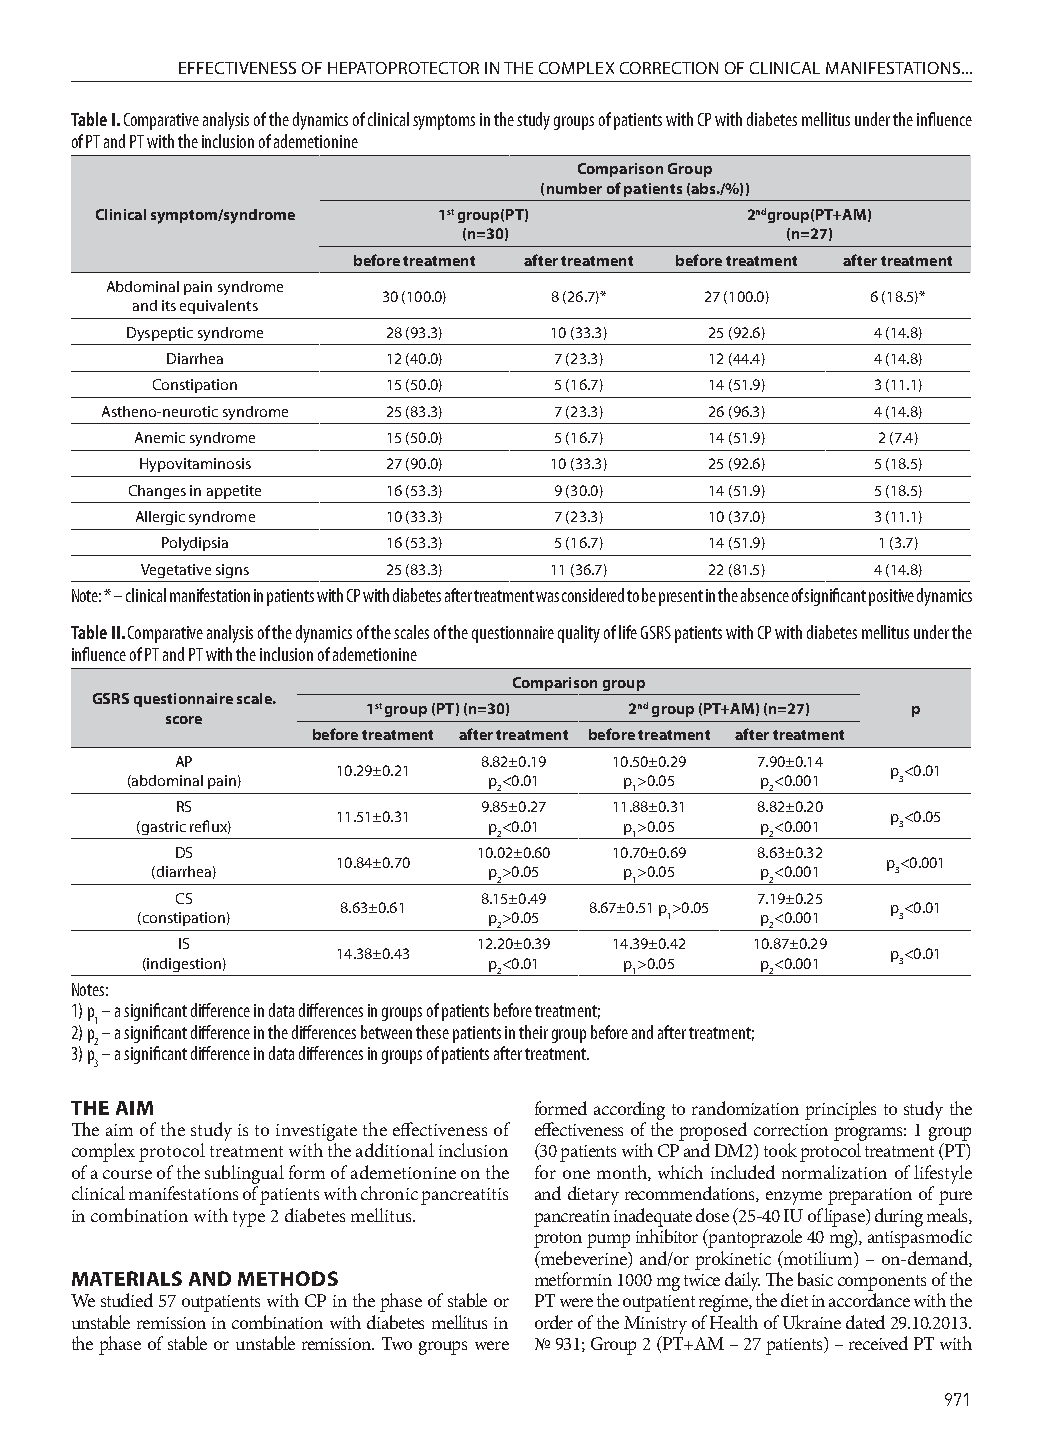 The image size is (1038, 1443). I want to click on principles, so click(840, 1110).
